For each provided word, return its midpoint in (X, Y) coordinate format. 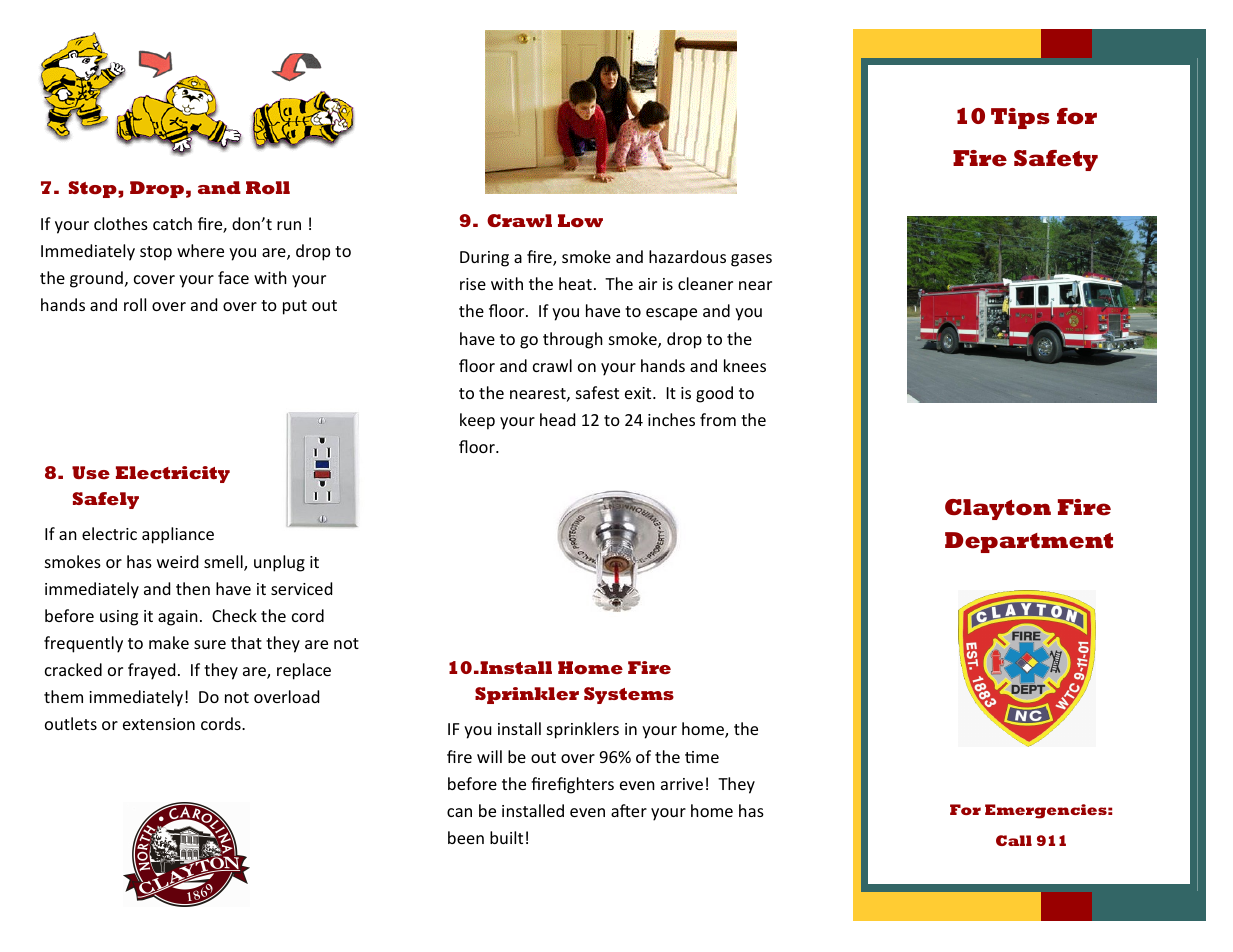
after (629, 810)
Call (1014, 840)
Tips (1020, 118)
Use (91, 472)
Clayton (998, 509)
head (557, 419)
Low (580, 221)
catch (172, 223)
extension (159, 724)
